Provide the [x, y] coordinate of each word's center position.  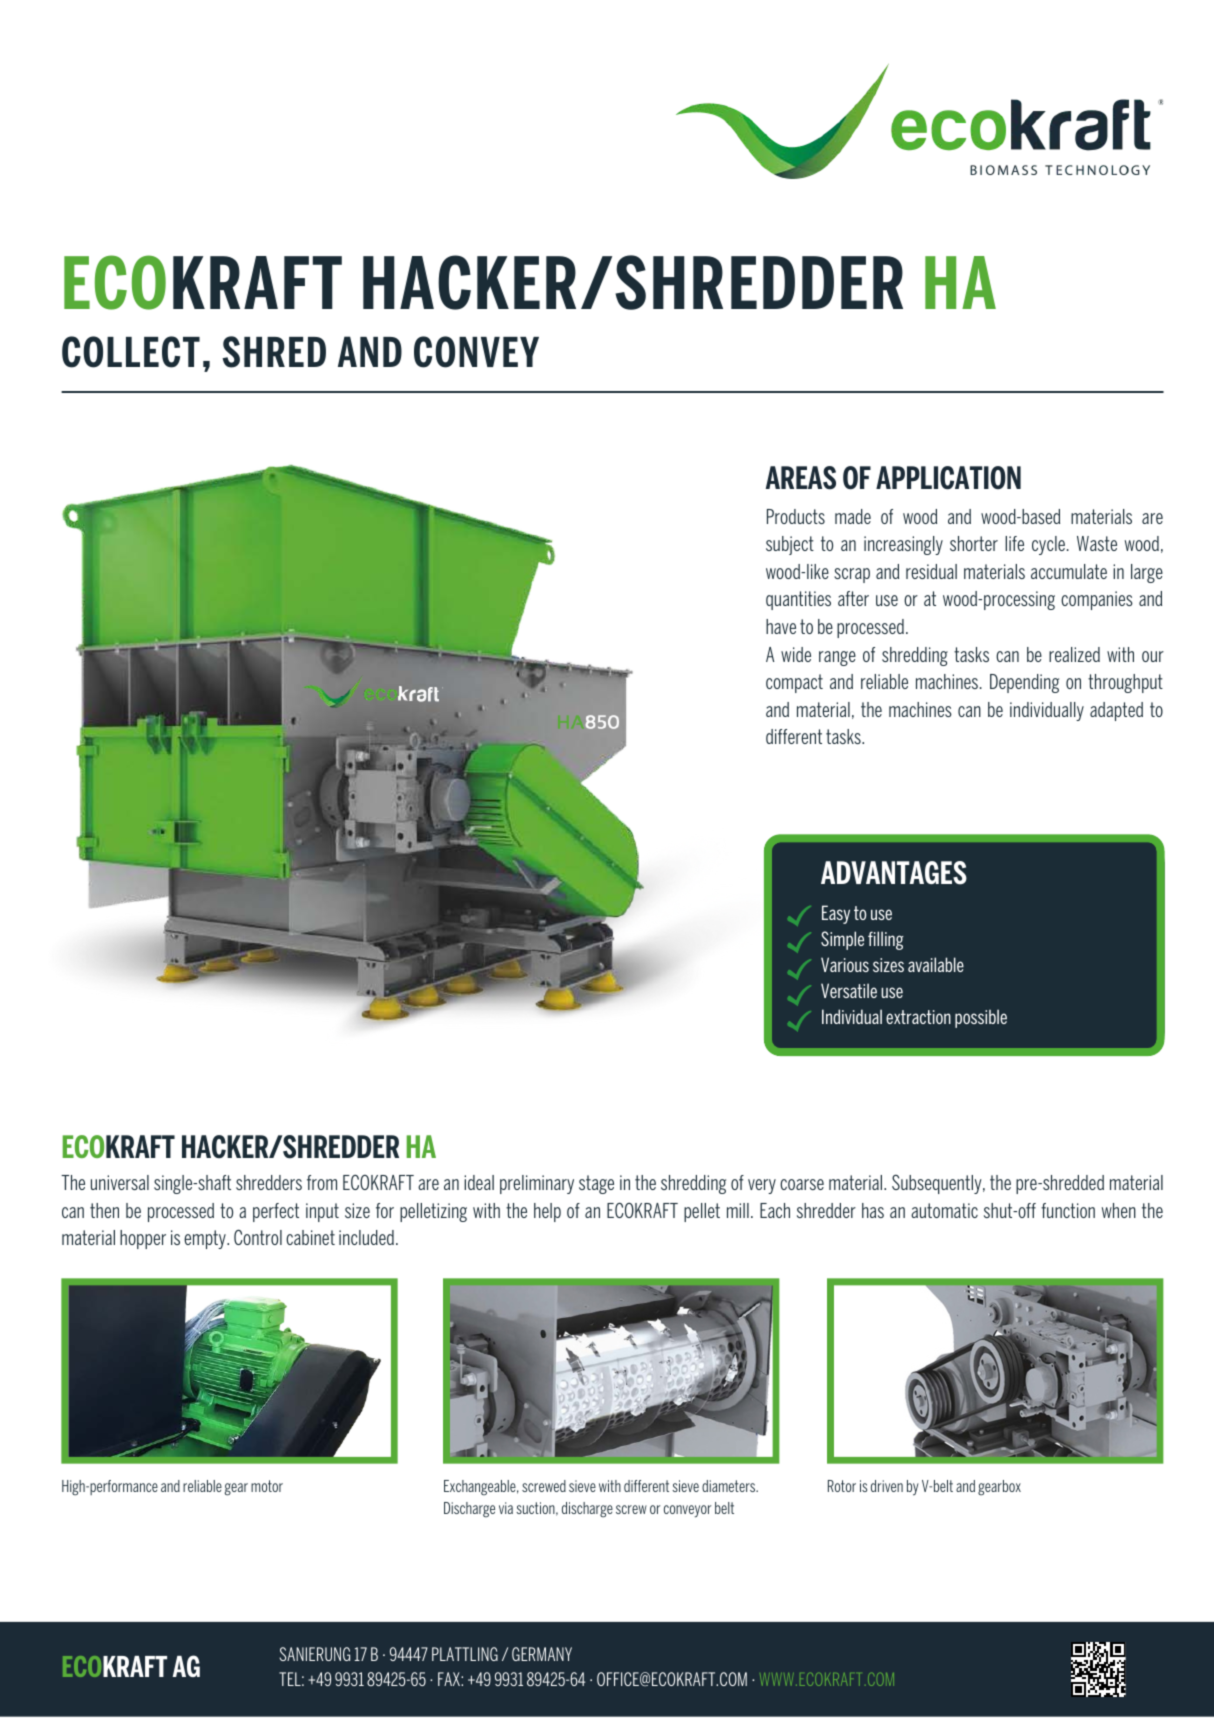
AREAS [801, 478]
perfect [276, 1212]
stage [596, 1184]
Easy [836, 914]
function [1068, 1210]
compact [794, 683]
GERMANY [542, 1654]
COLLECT [131, 352]
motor [267, 1486]
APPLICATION [948, 478]
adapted [1116, 711]
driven [887, 1486]
